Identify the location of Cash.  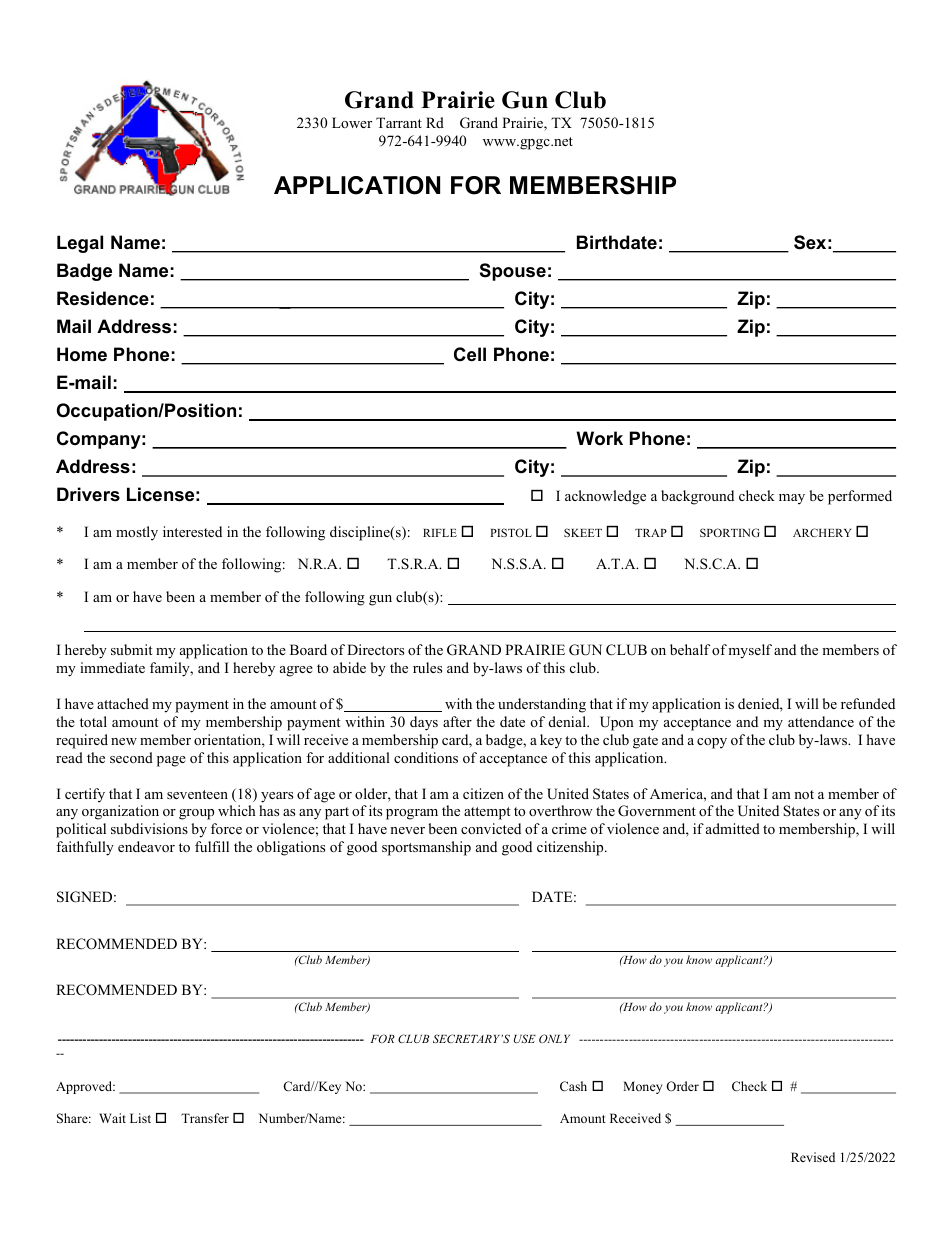
(573, 1086).
